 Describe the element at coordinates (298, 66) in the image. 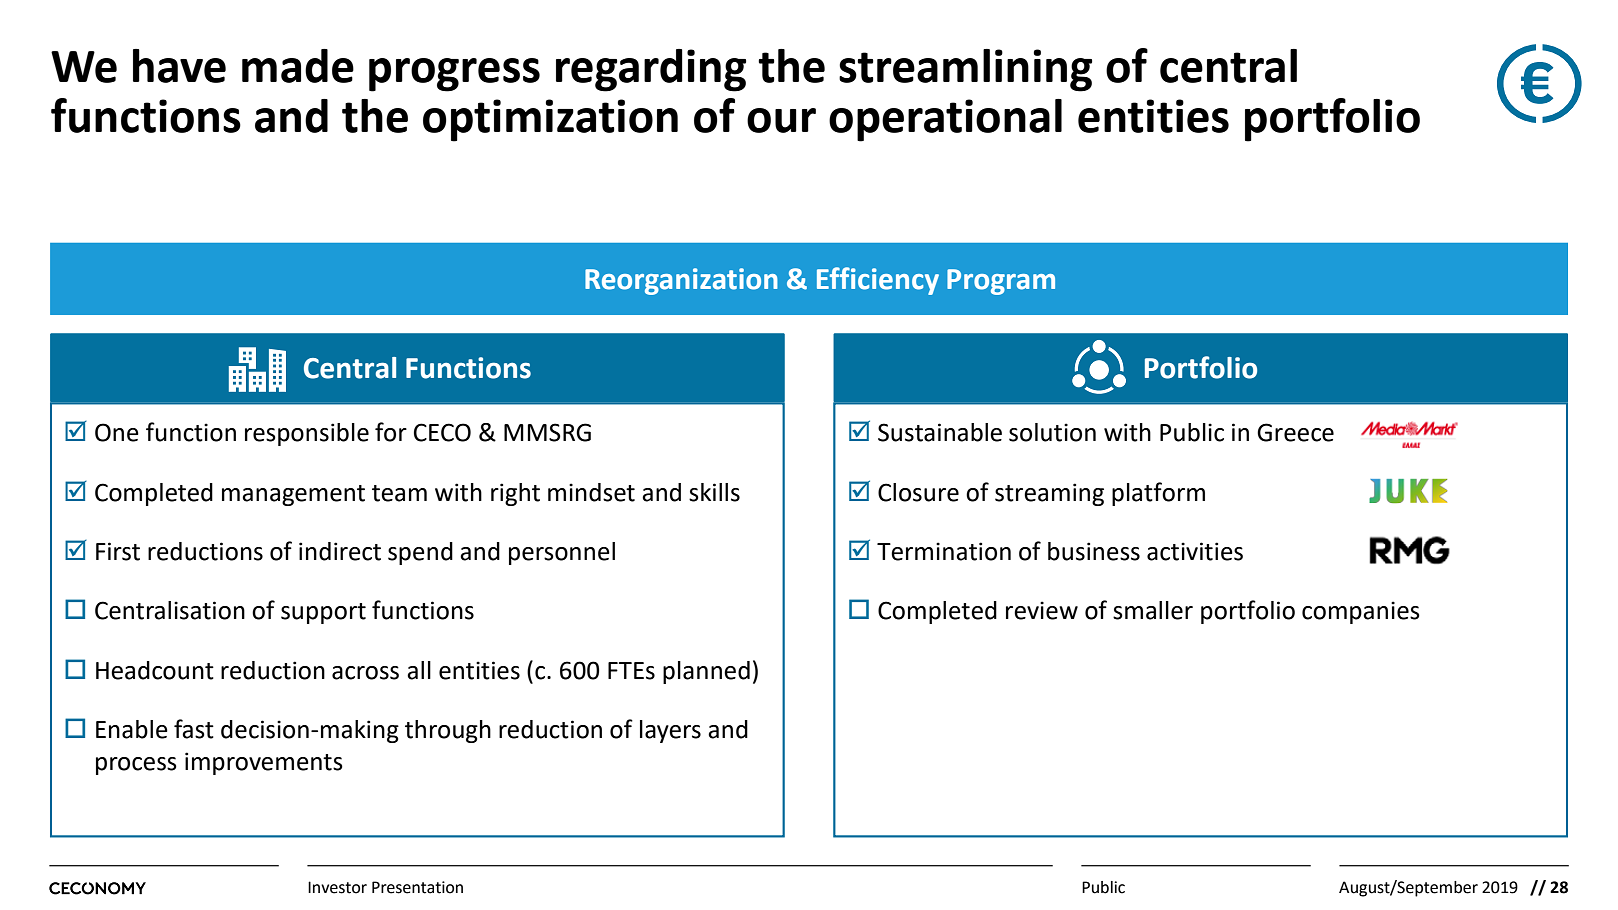

I see `made` at that location.
